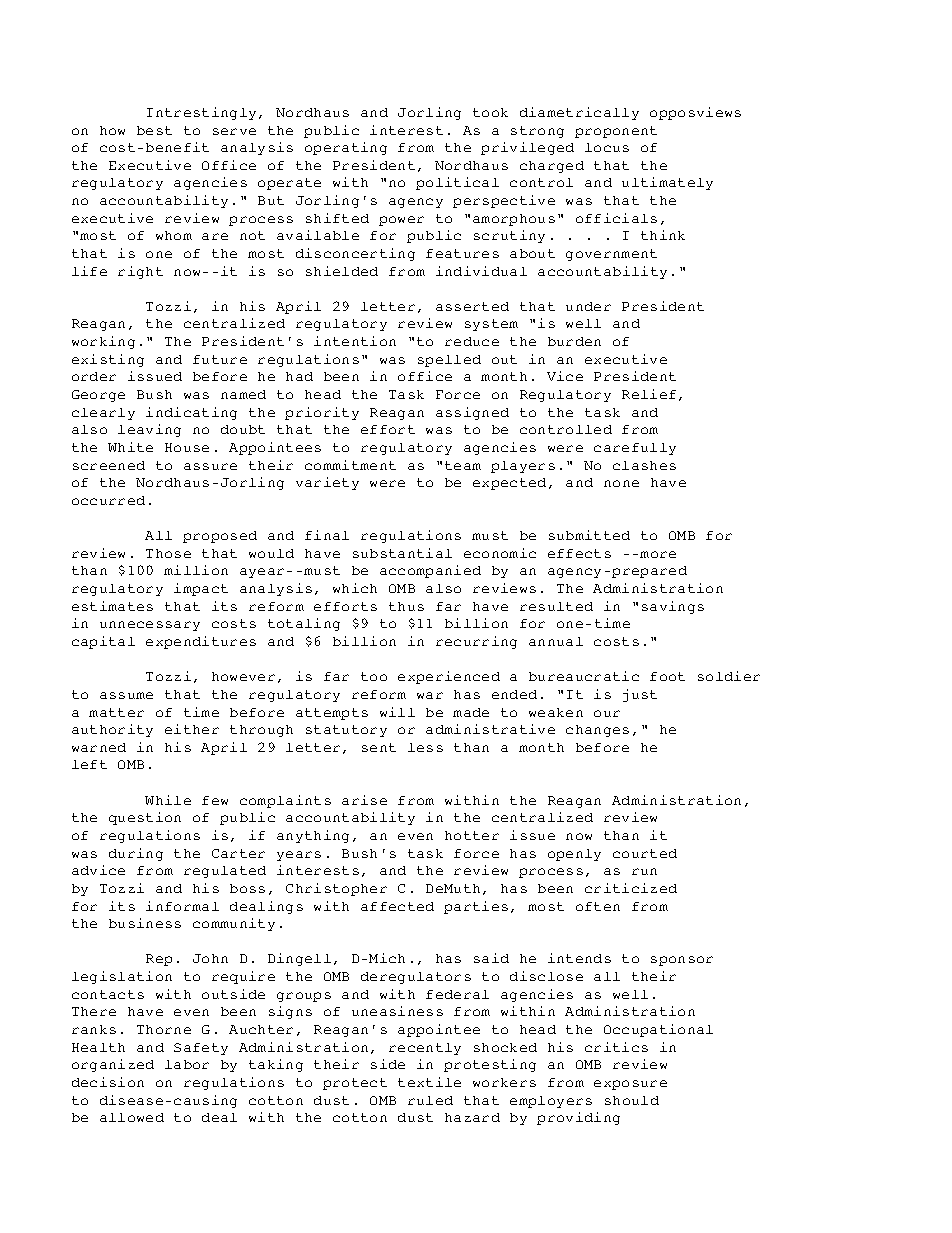 This document has height=1233, width=952. What do you see at coordinates (346, 148) in the document?
I see `operating` at bounding box center [346, 148].
